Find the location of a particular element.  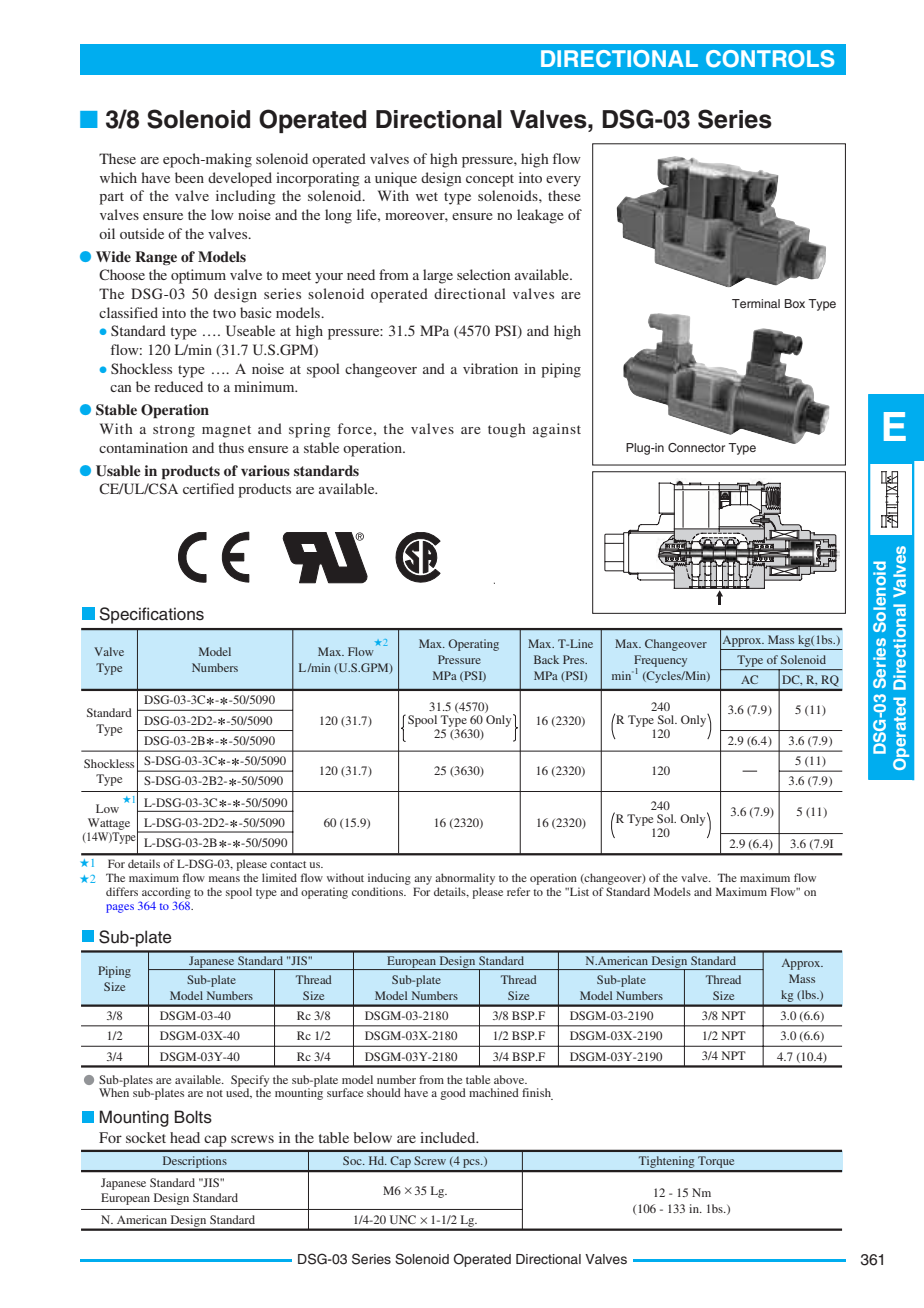

concept is located at coordinates (490, 180).
